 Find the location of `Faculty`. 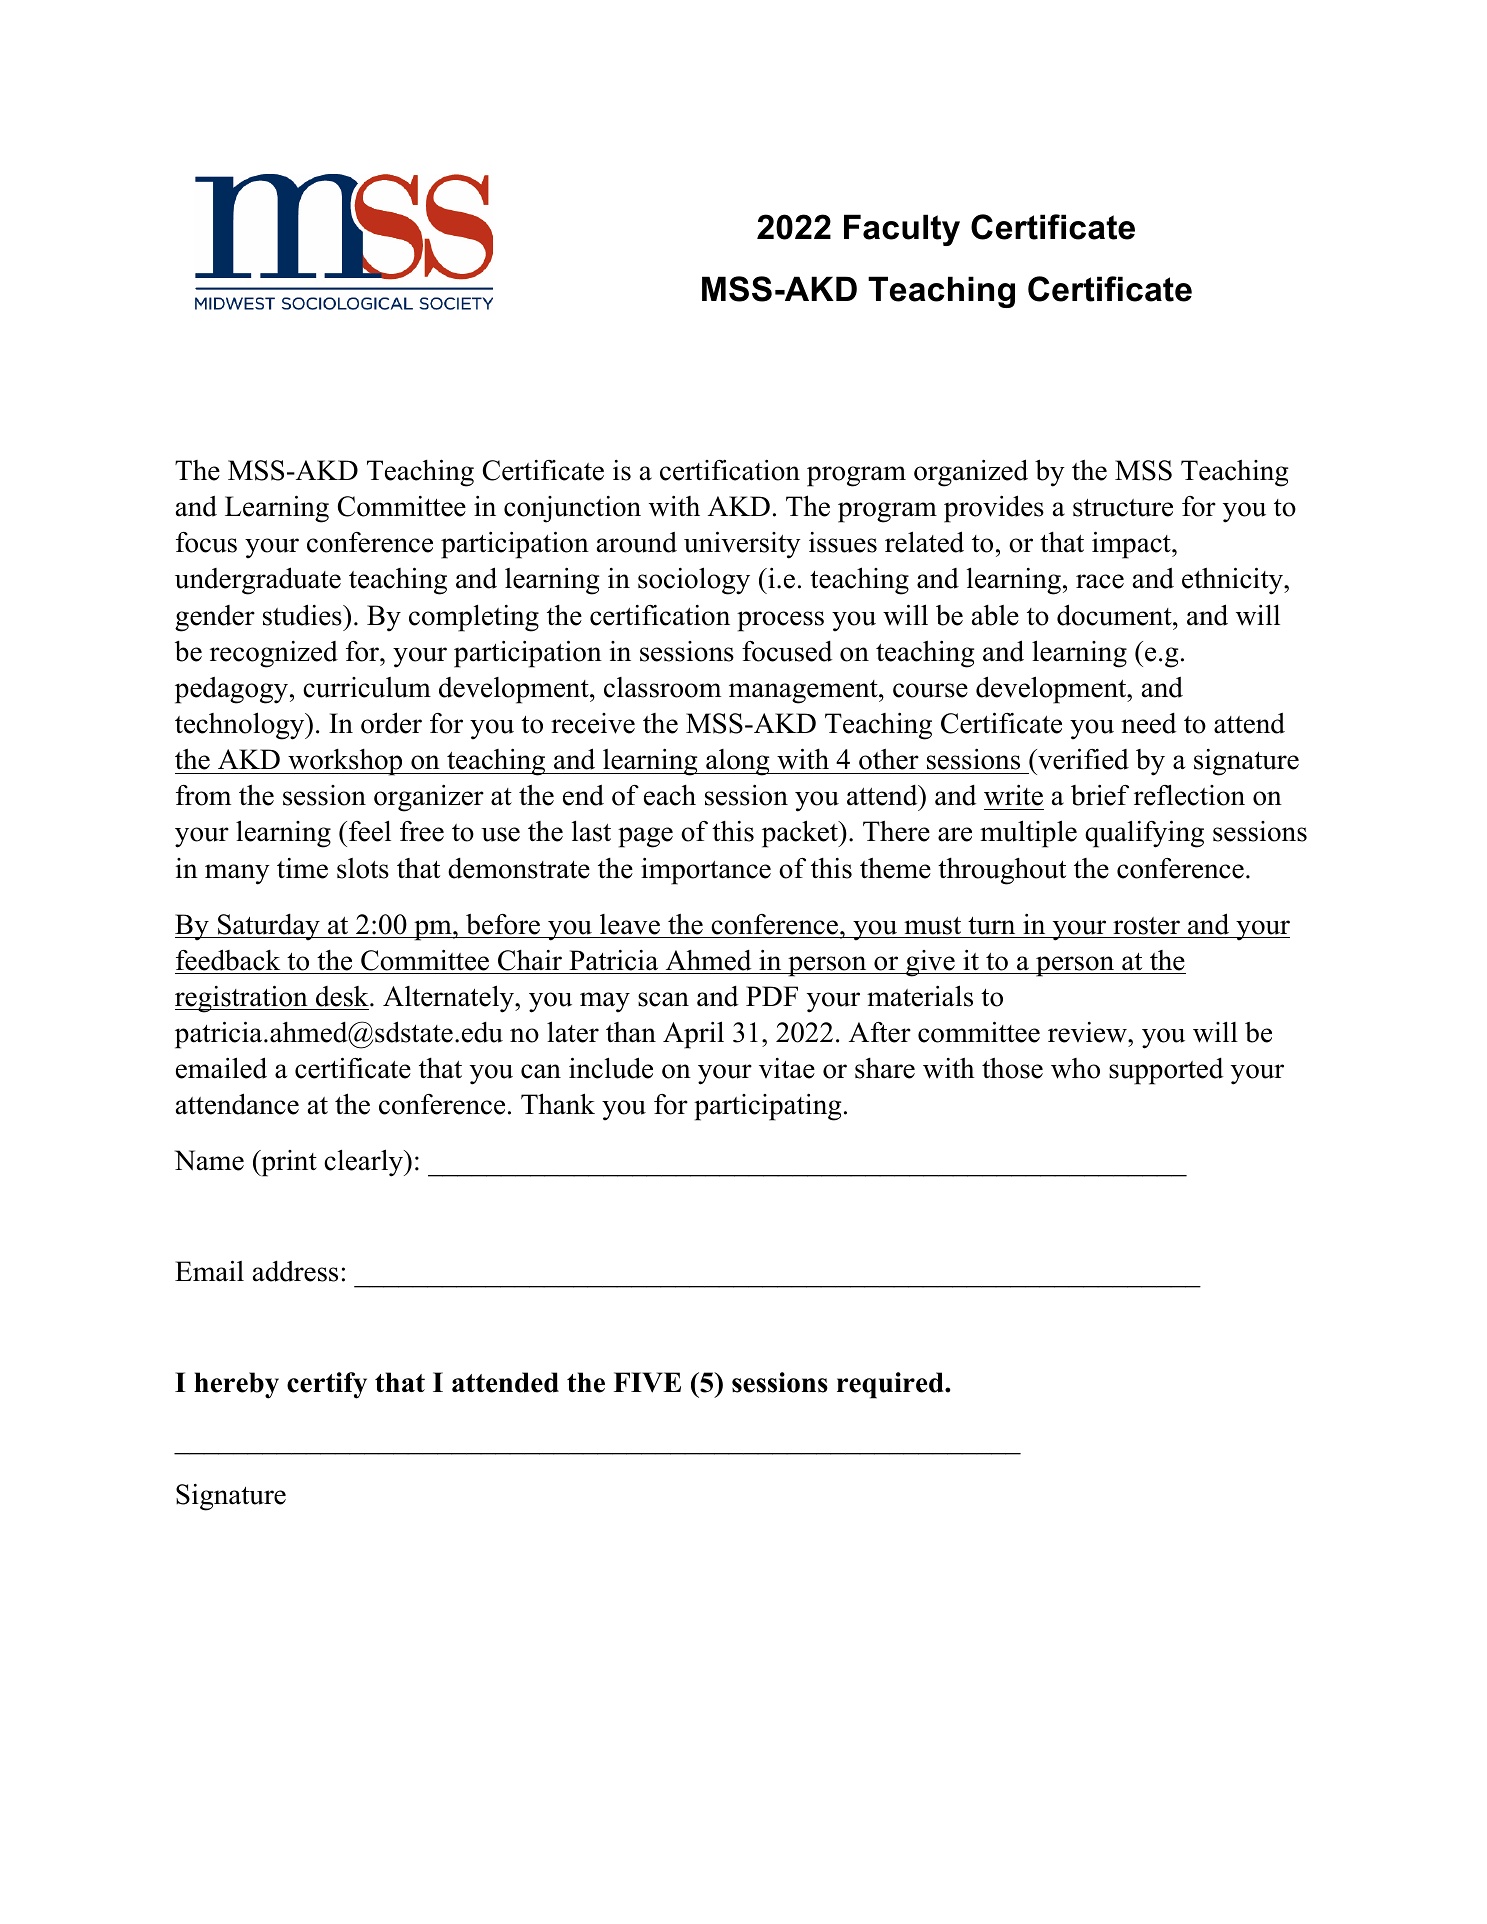

Faculty is located at coordinates (902, 230).
